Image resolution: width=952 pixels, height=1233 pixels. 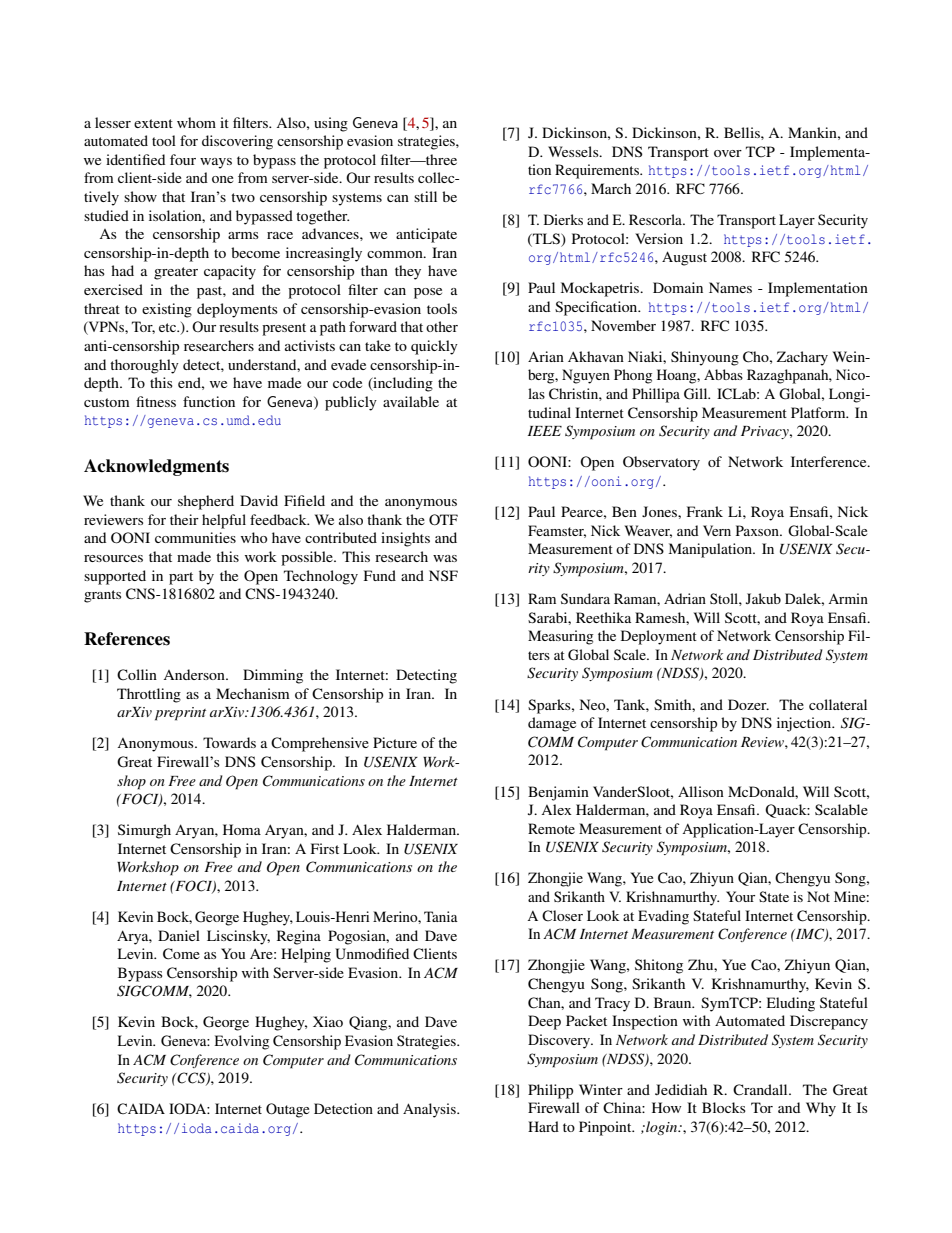 What do you see at coordinates (127, 639) in the screenshot?
I see `References` at bounding box center [127, 639].
